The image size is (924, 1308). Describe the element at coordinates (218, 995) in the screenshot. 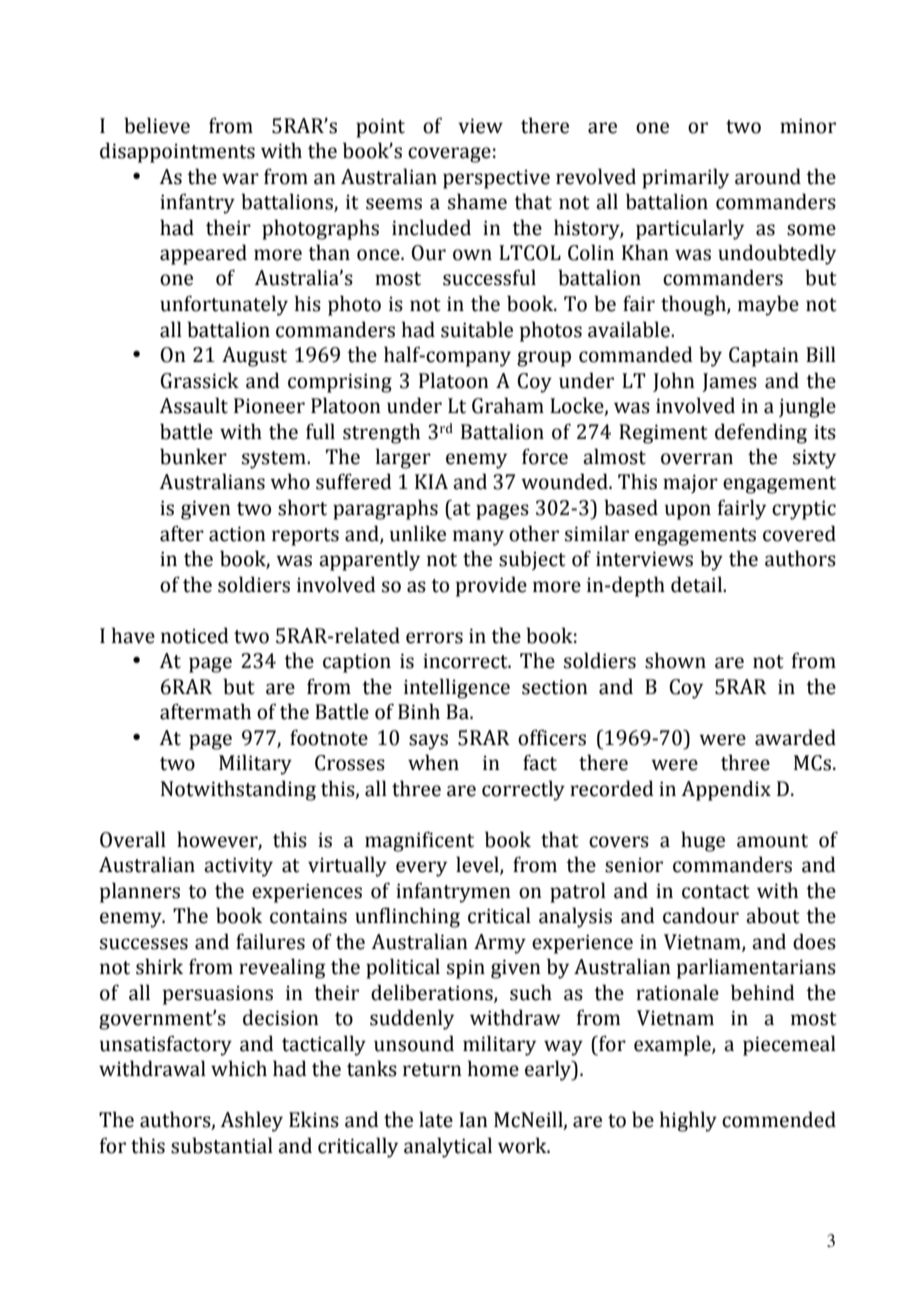

I see `persuasions` at that location.
